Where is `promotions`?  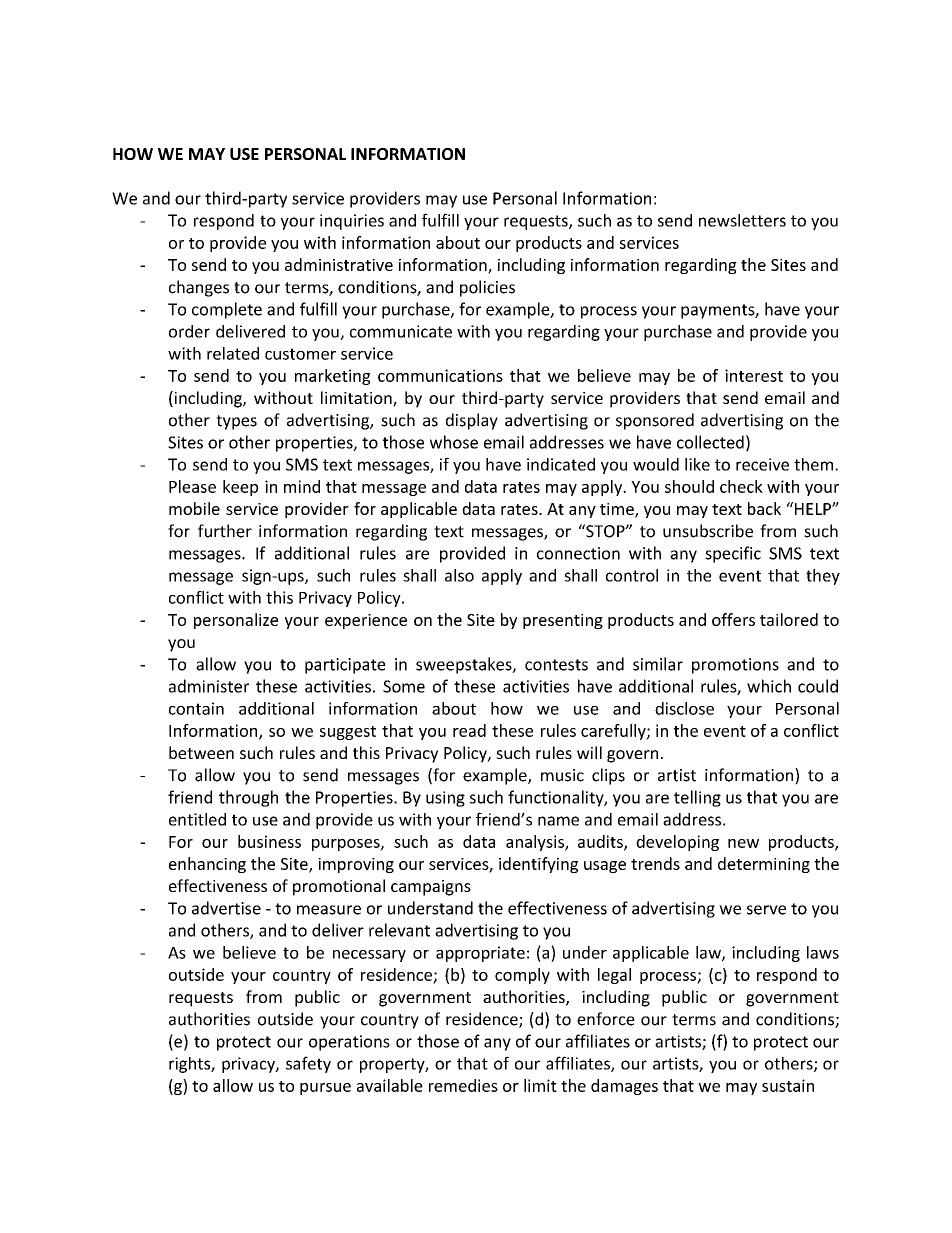 promotions is located at coordinates (735, 666).
